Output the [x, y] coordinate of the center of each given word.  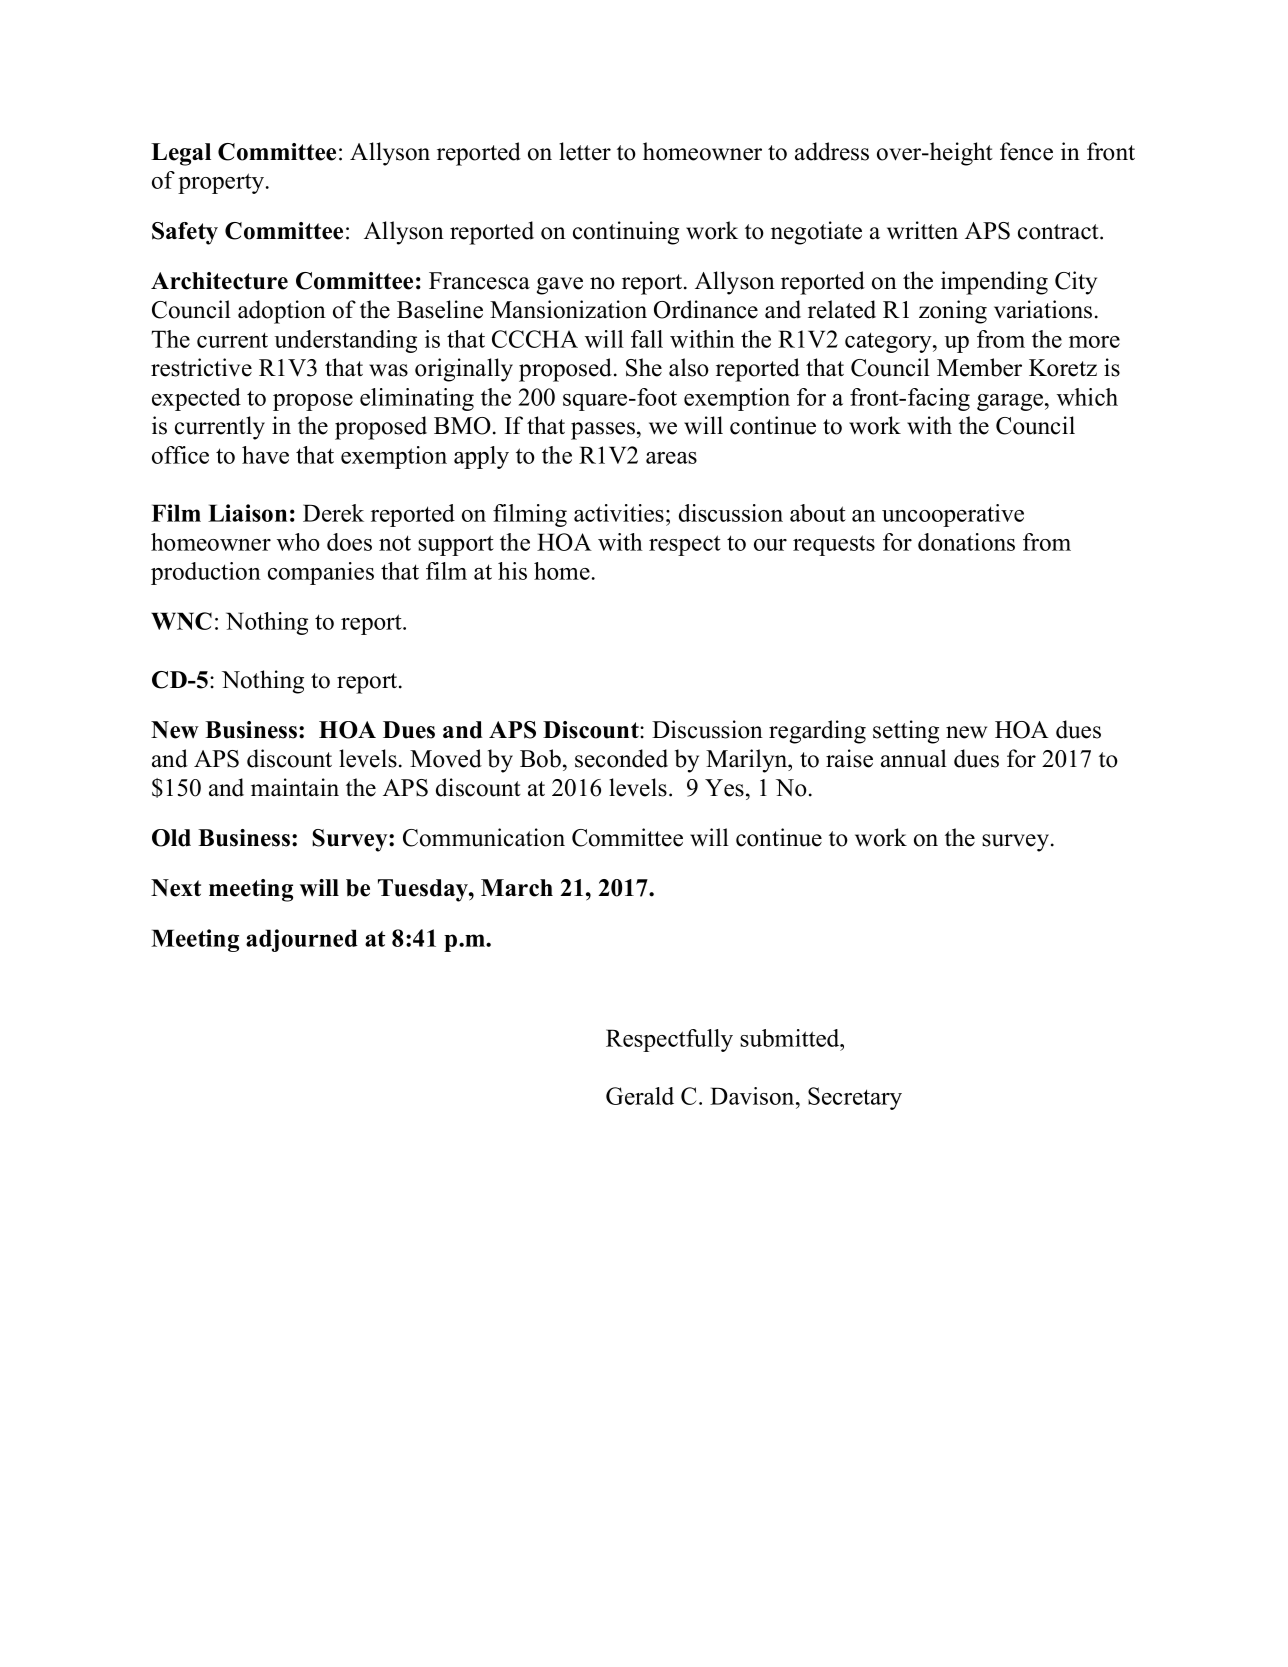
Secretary [855, 1098]
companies [321, 573]
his [512, 571]
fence [1026, 151]
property [221, 183]
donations [966, 542]
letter [585, 151]
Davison [753, 1096]
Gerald [640, 1096]
